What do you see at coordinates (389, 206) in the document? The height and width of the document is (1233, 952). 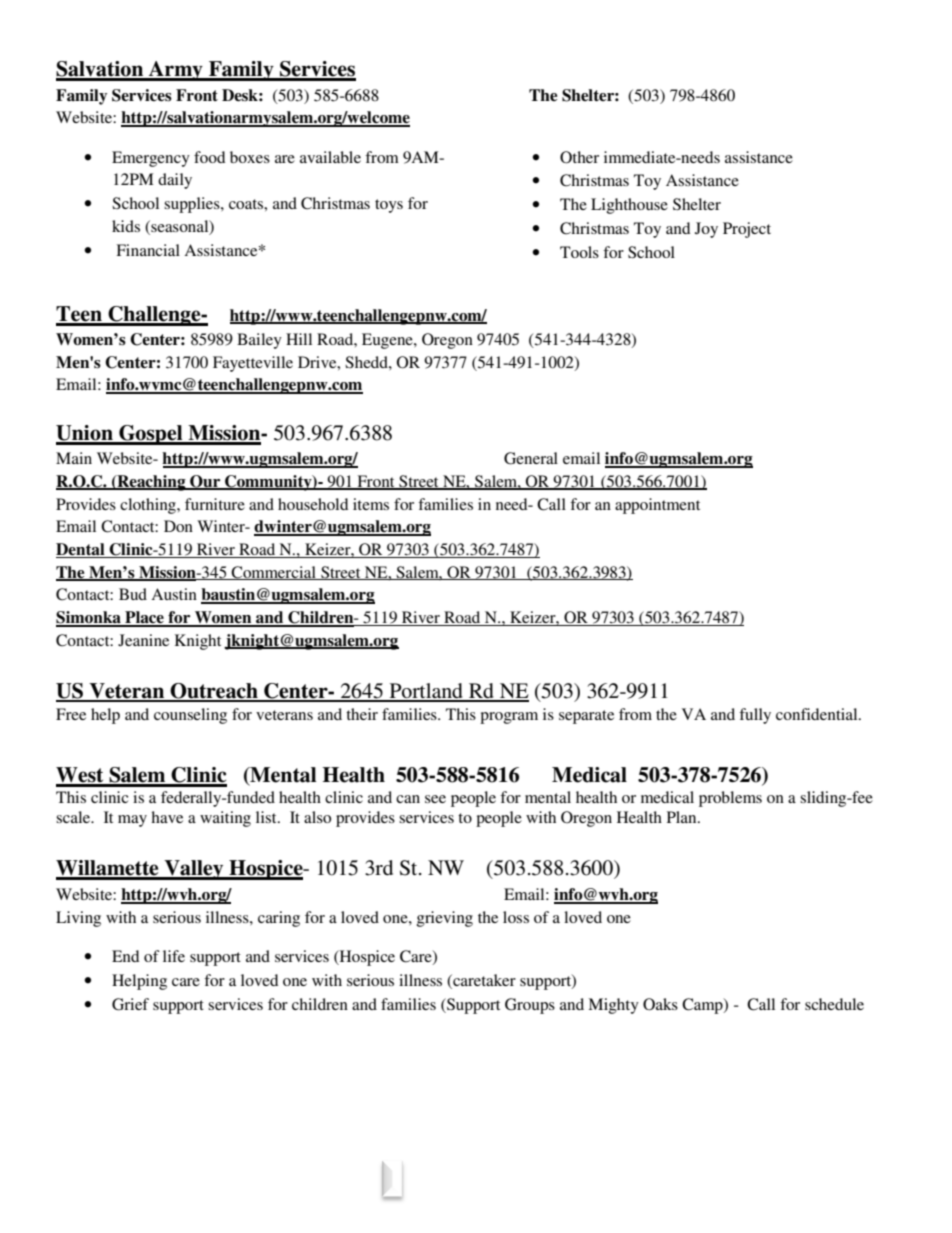 I see `toys` at bounding box center [389, 206].
